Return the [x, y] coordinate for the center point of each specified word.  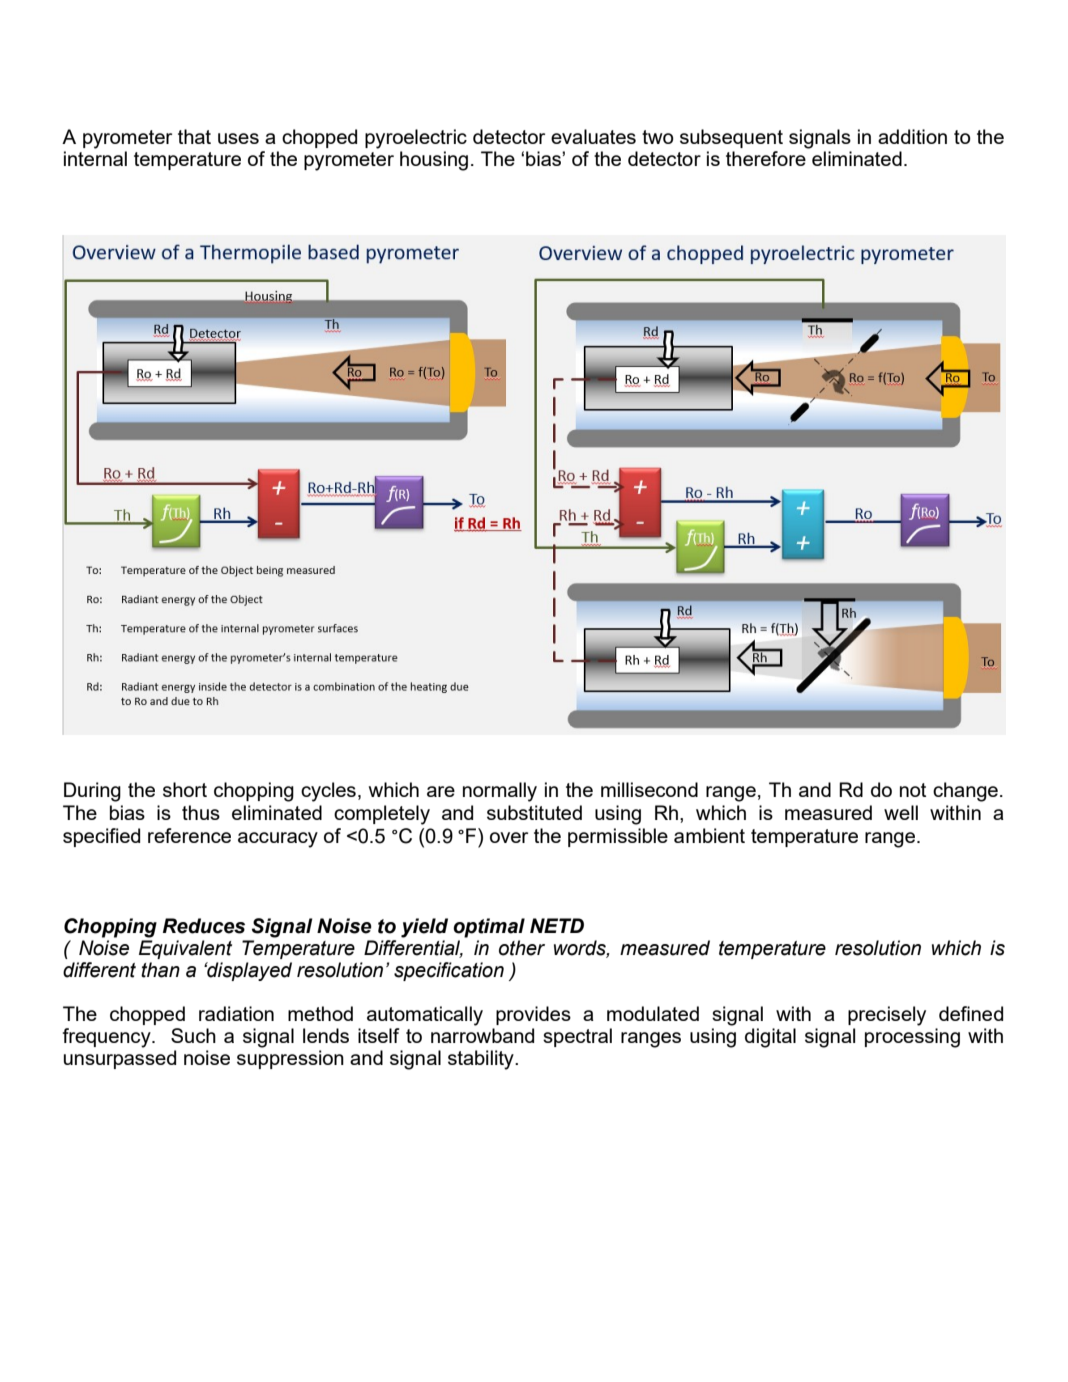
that [194, 136]
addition [912, 136]
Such [193, 1035]
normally [500, 792]
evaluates [593, 136]
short [185, 789]
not [913, 790]
